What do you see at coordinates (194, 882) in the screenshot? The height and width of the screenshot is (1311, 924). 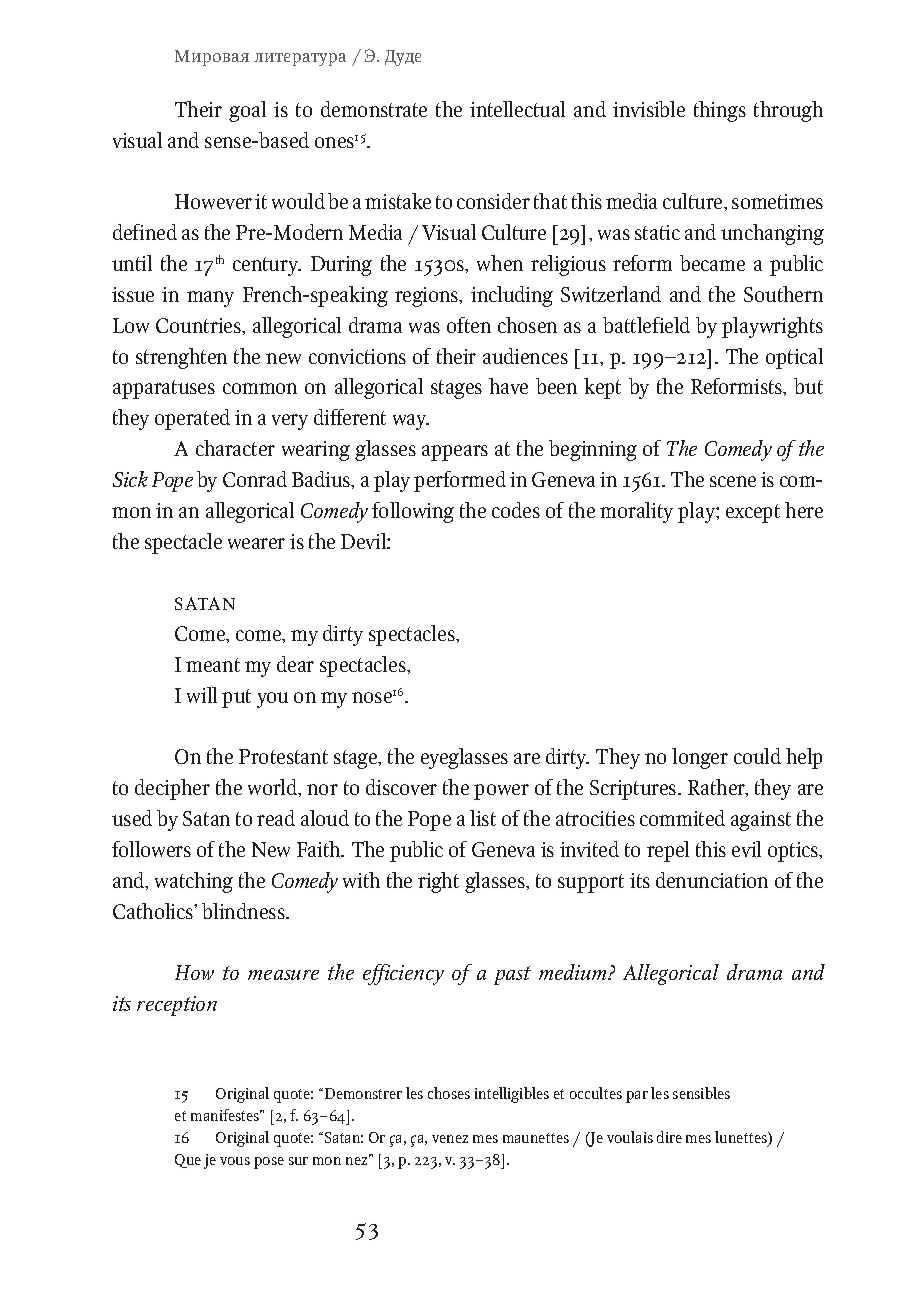 I see `watching` at bounding box center [194, 882].
